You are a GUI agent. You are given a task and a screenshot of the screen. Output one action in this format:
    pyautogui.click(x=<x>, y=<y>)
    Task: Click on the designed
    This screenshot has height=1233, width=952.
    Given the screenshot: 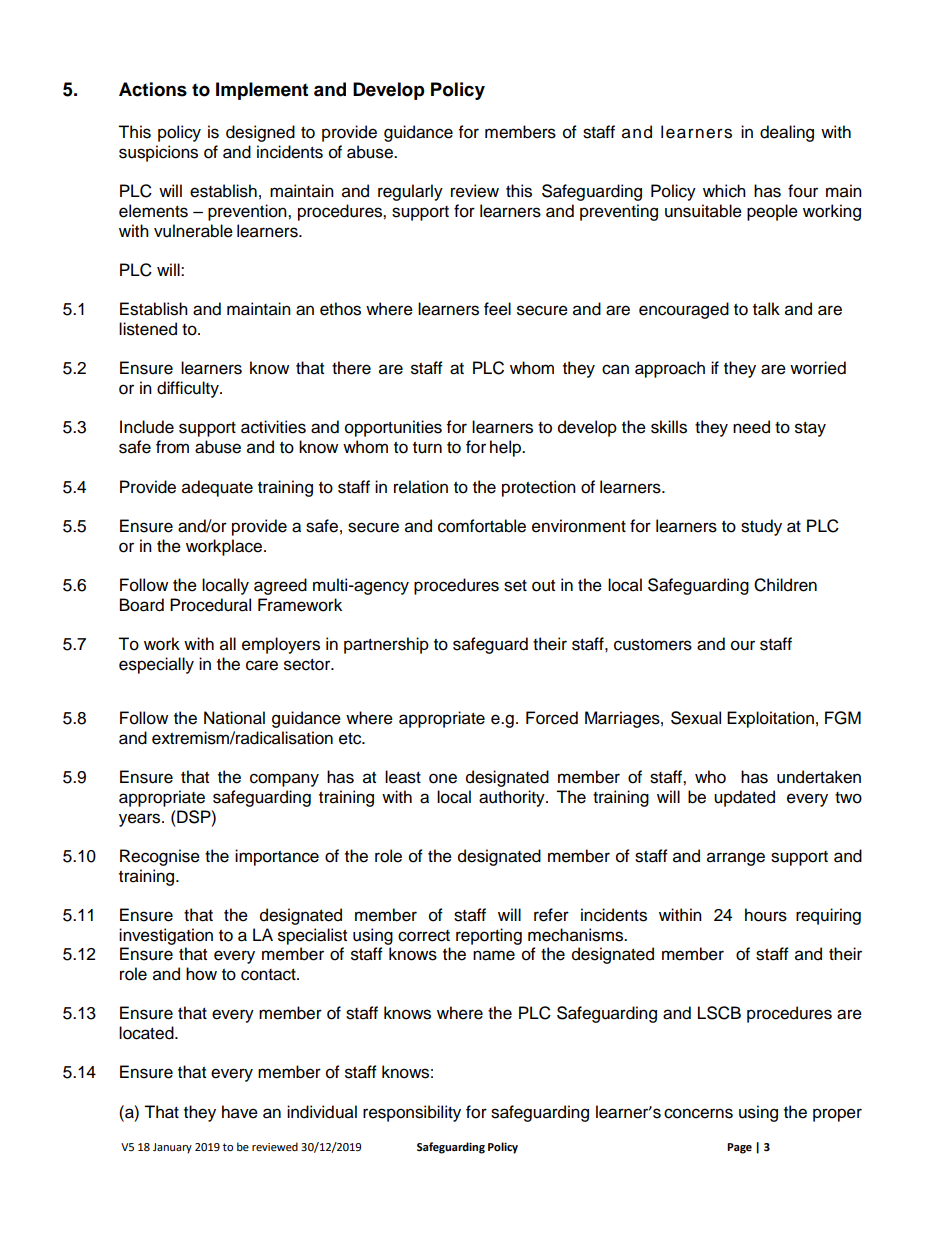 What is the action you would take?
    pyautogui.click(x=260, y=133)
